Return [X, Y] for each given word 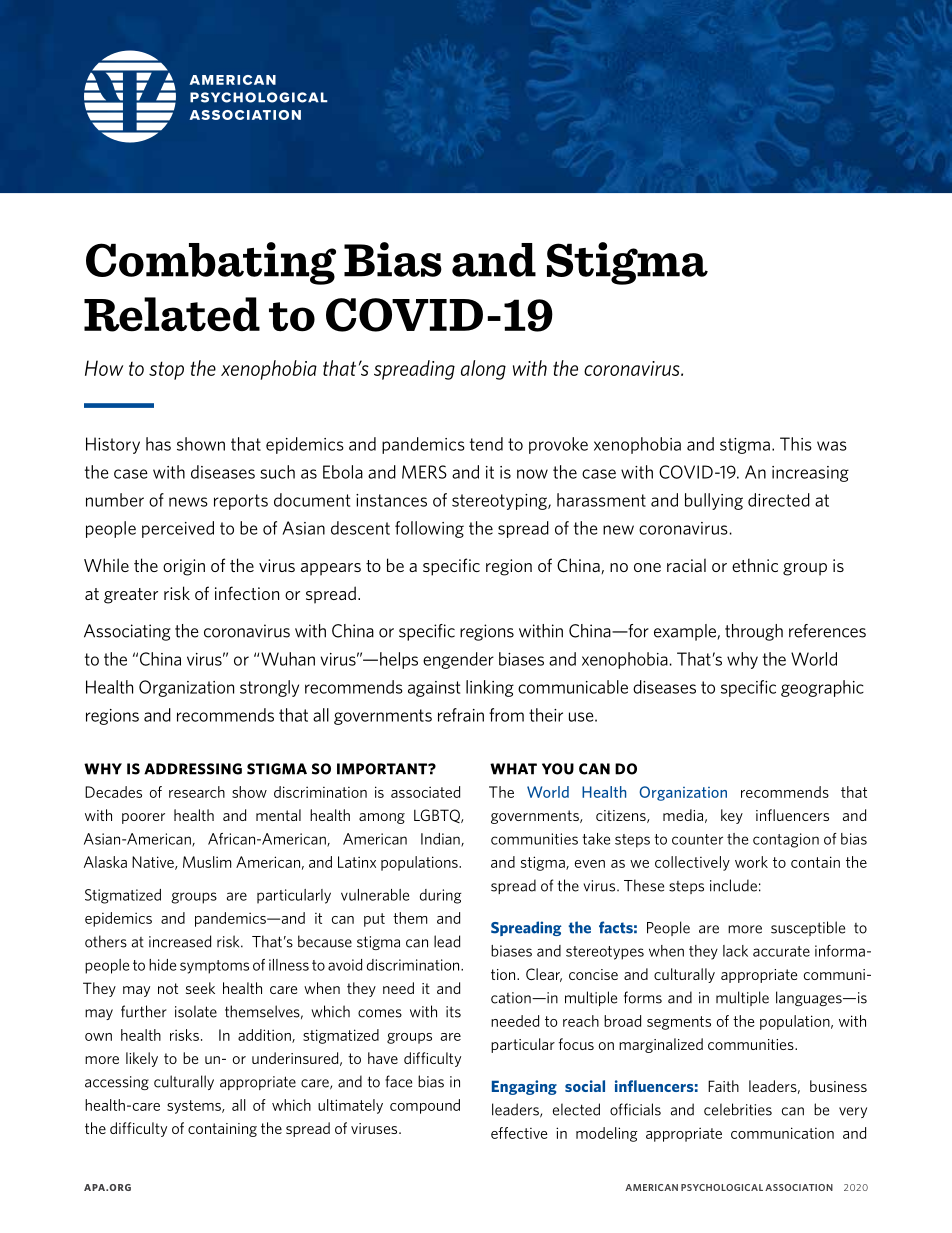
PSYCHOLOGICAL [722, 1187]
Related [172, 314]
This [796, 444]
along [483, 370]
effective [519, 1133]
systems [195, 1107]
